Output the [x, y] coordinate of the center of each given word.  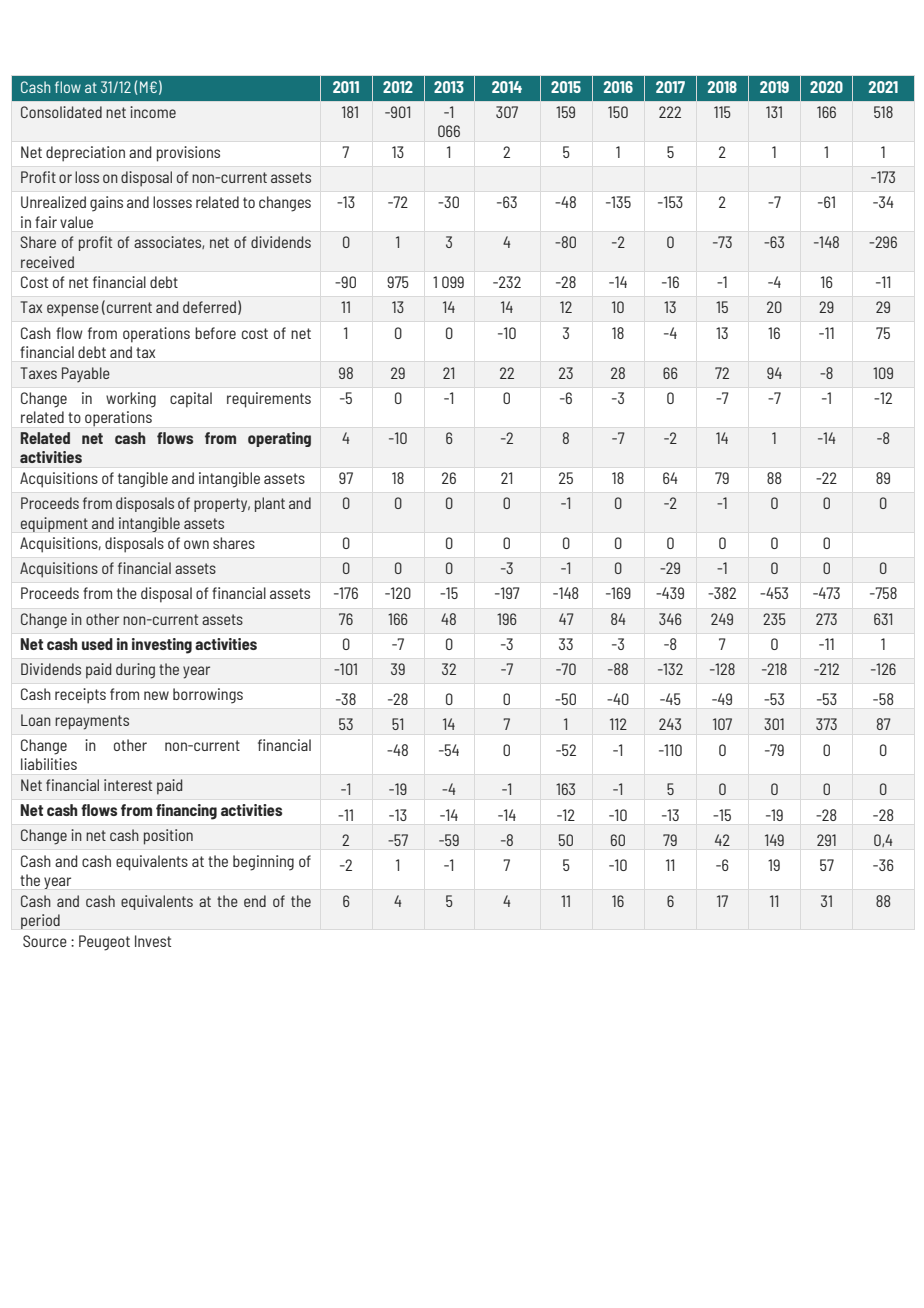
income [153, 112]
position [168, 837]
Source [45, 941]
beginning [263, 863]
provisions [188, 154]
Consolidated [61, 112]
